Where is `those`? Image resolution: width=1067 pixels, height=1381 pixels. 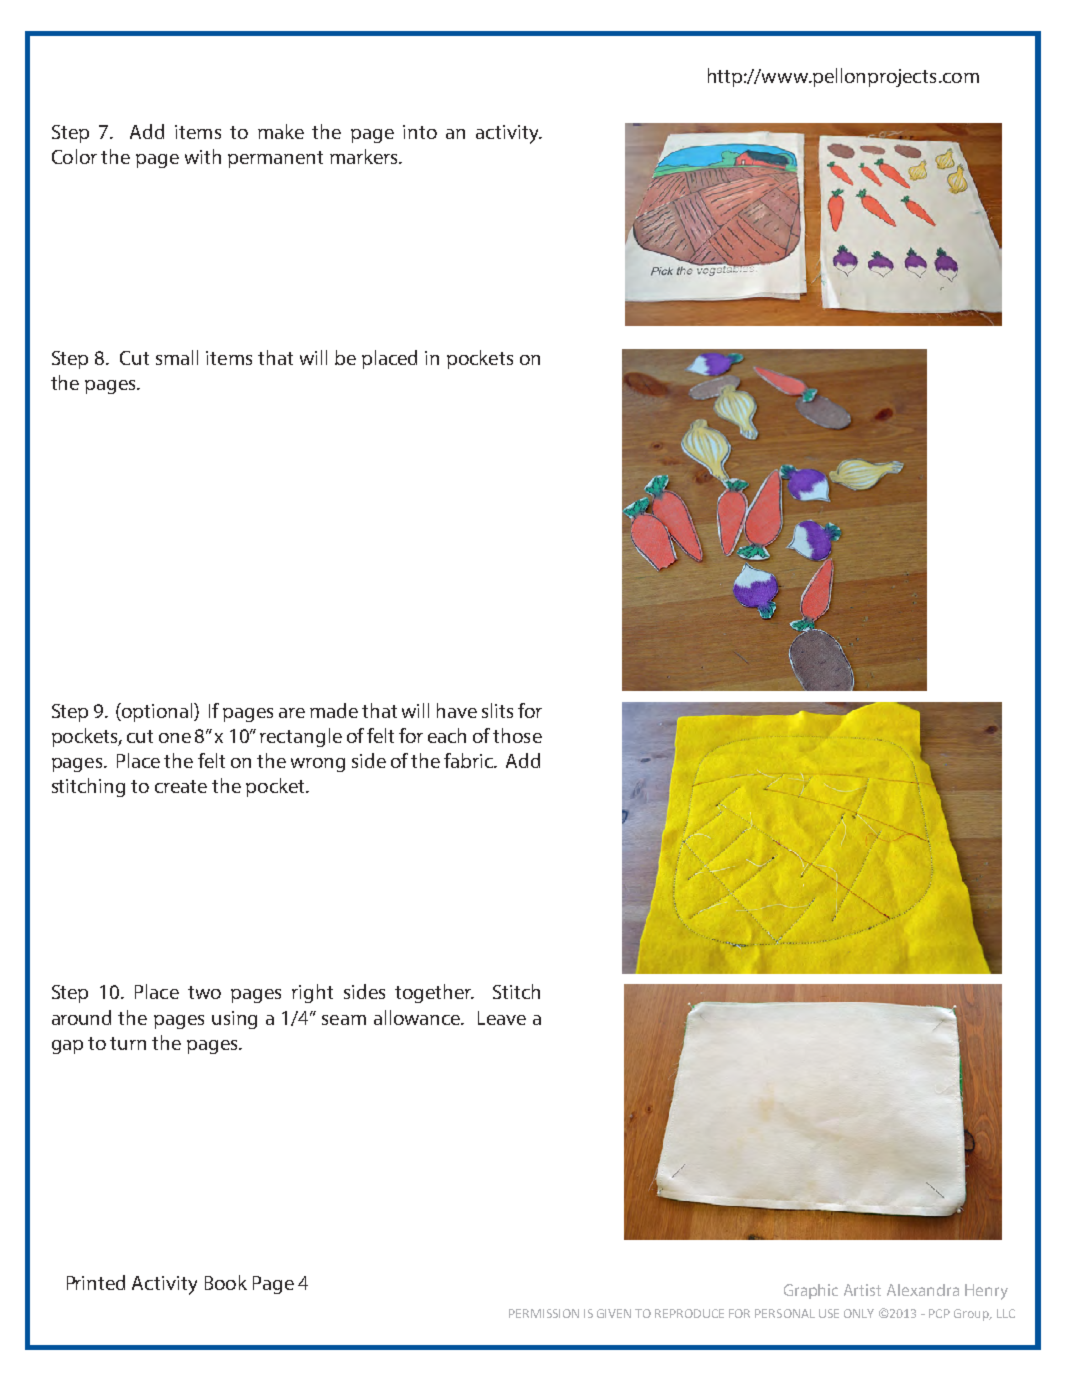
those is located at coordinates (517, 735).
